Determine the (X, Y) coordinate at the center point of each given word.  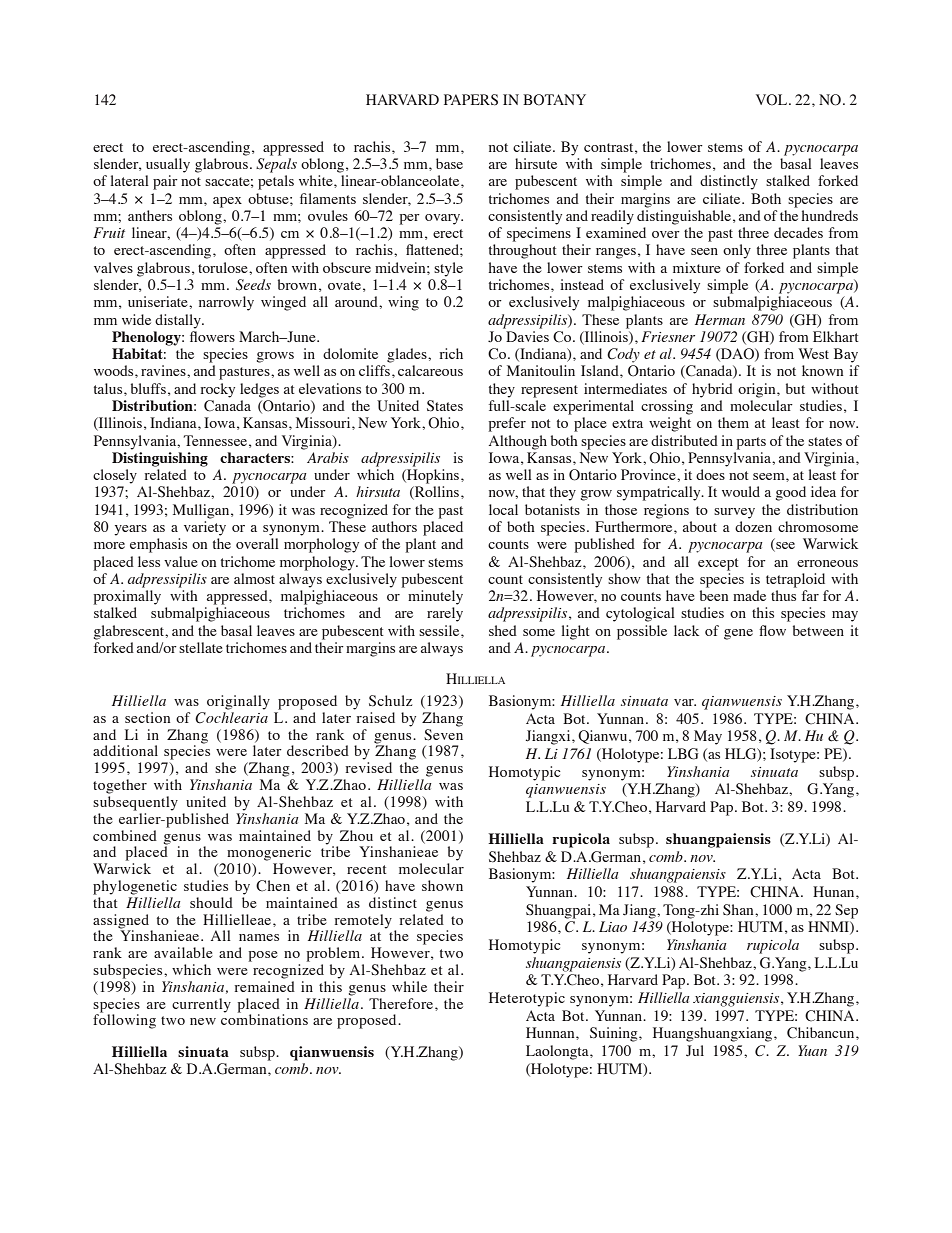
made (749, 595)
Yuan (812, 1050)
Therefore (402, 1003)
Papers (471, 100)
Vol (773, 100)
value (181, 561)
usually (168, 165)
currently (201, 1005)
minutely (435, 597)
